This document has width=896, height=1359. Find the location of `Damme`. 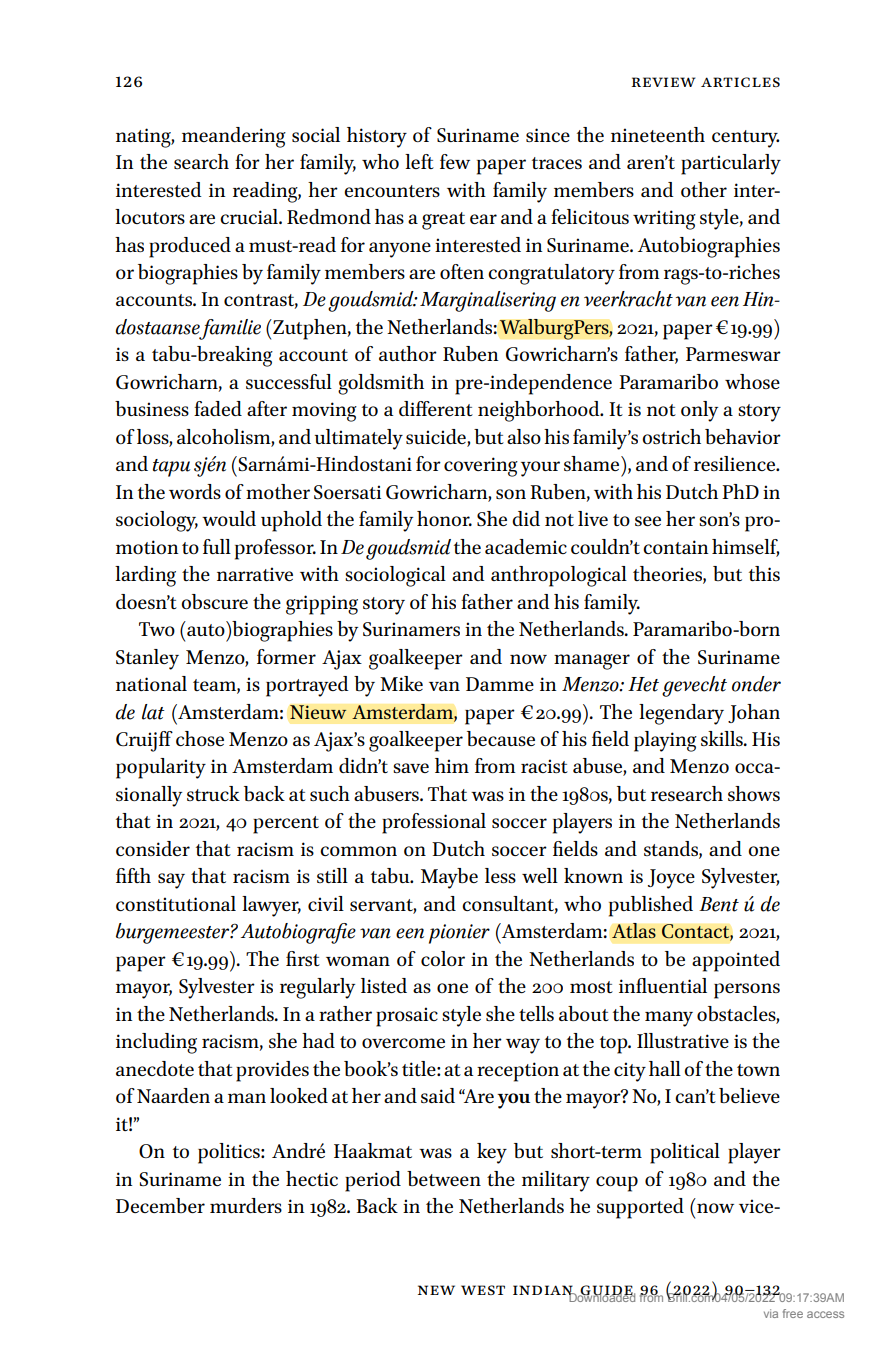

Damme is located at coordinates (500, 684).
